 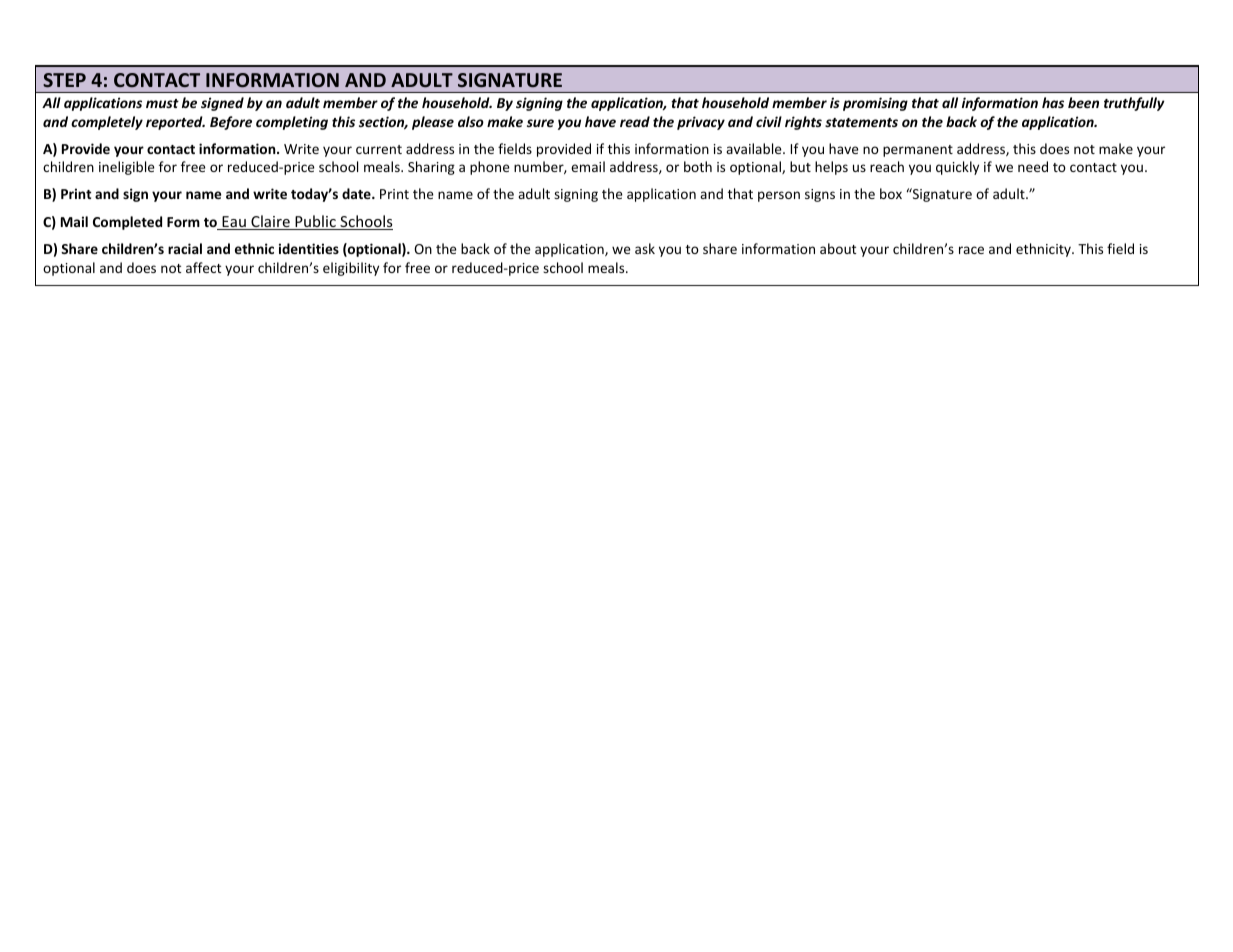 What do you see at coordinates (755, 148) in the image?
I see `available` at bounding box center [755, 148].
